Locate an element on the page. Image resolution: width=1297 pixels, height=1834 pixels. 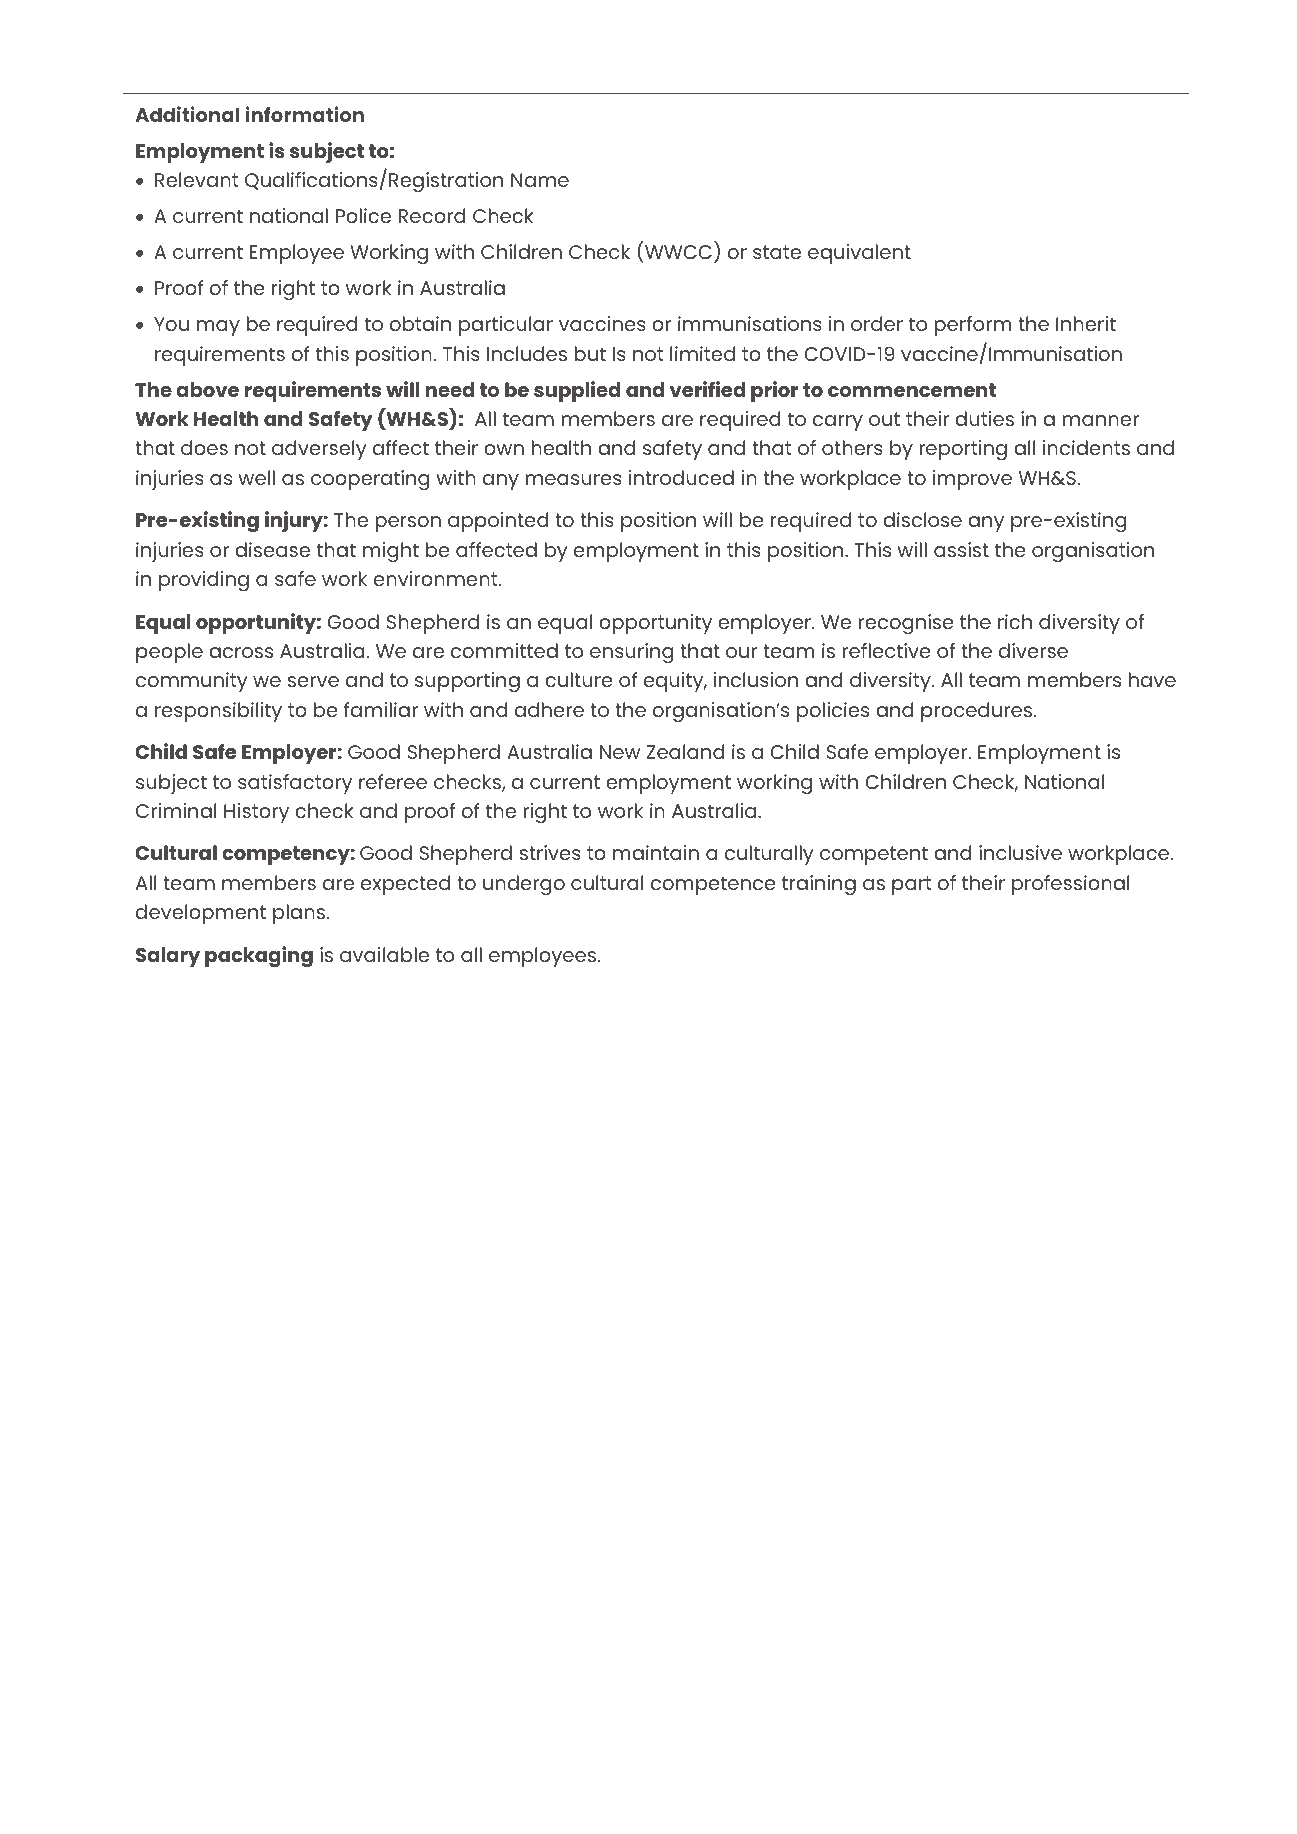
Zealand is located at coordinates (685, 751).
